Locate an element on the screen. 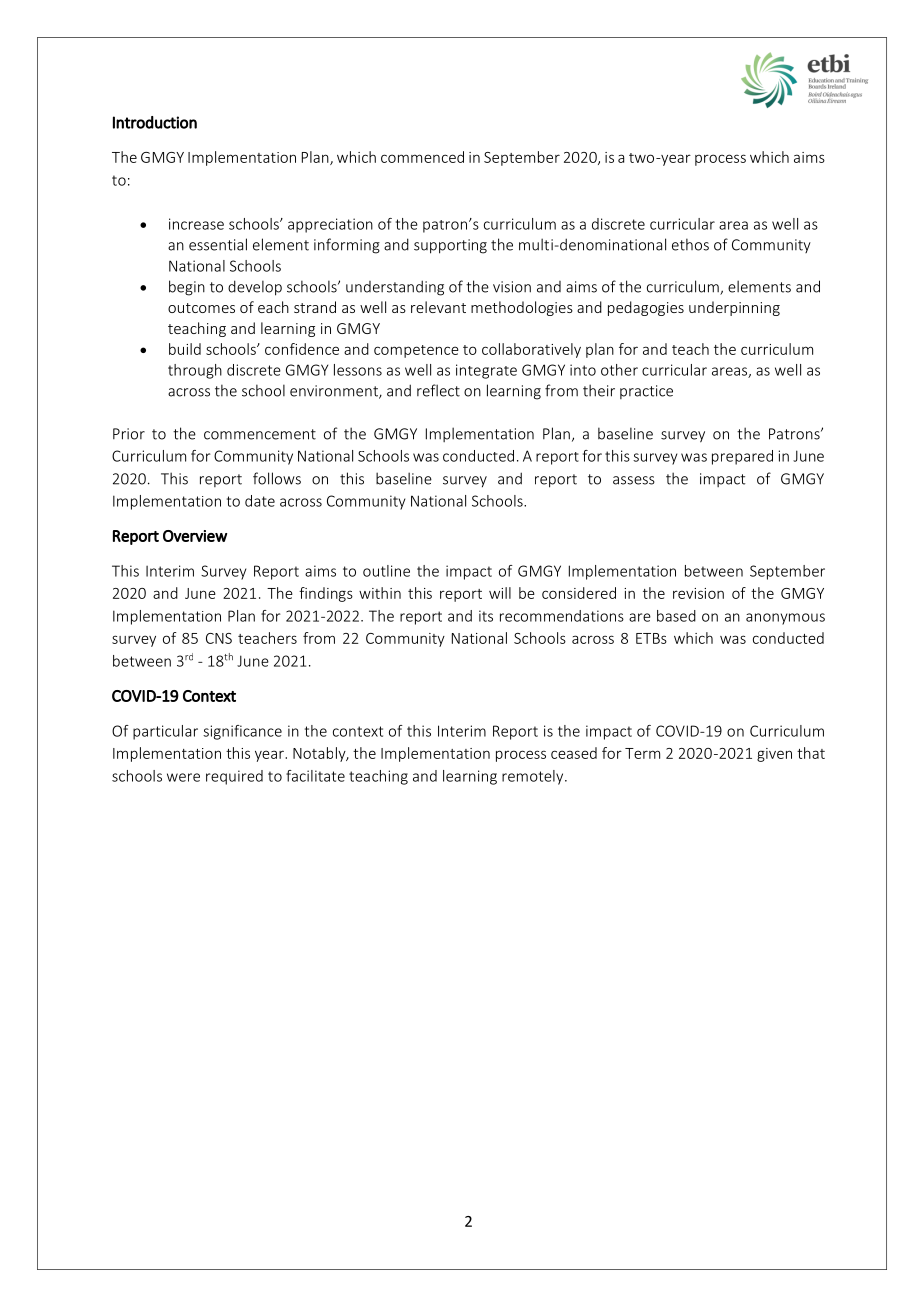 The height and width of the screenshot is (1307, 924). commenced is located at coordinates (422, 157).
